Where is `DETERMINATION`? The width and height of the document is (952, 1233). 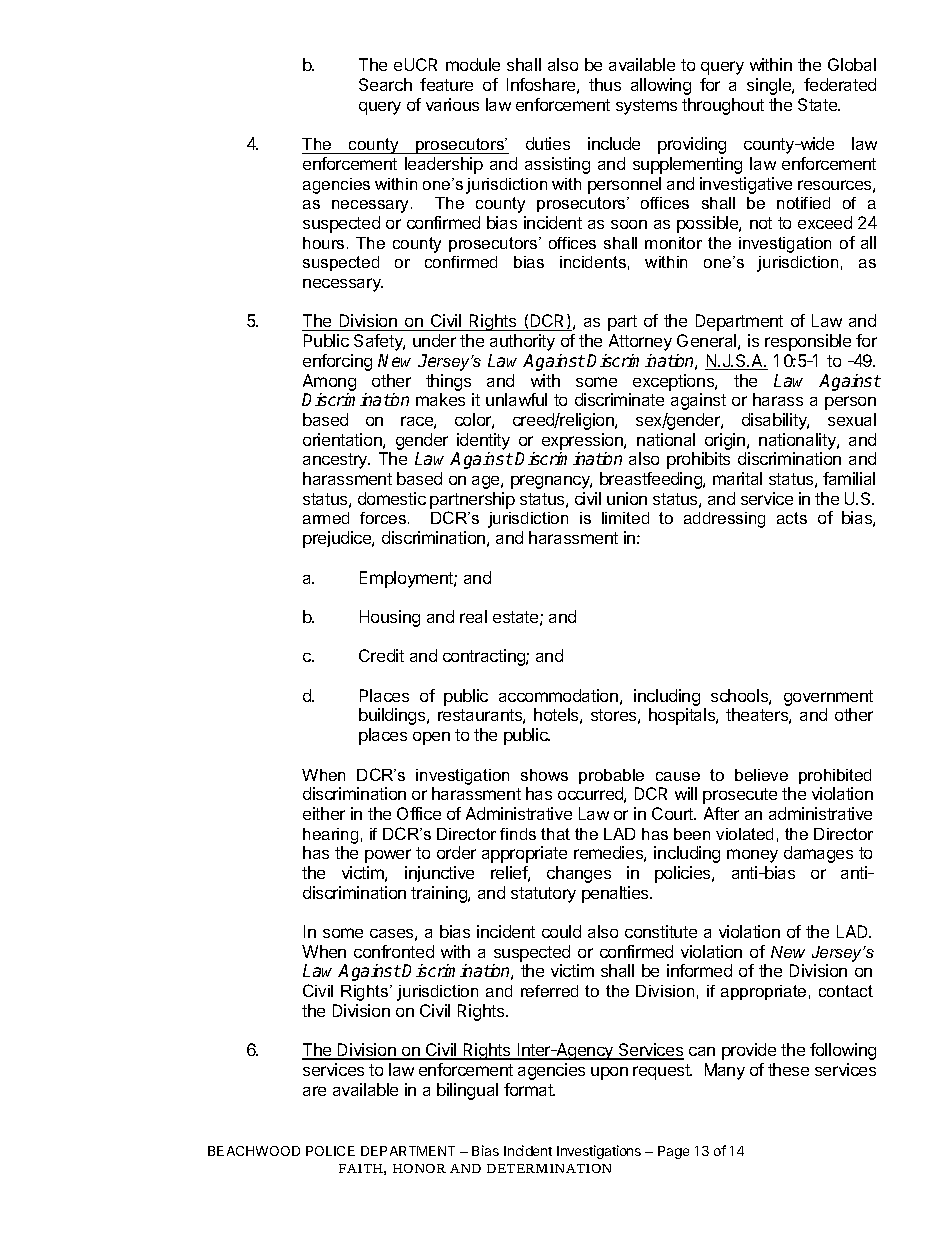 DETERMINATION is located at coordinates (549, 1168).
